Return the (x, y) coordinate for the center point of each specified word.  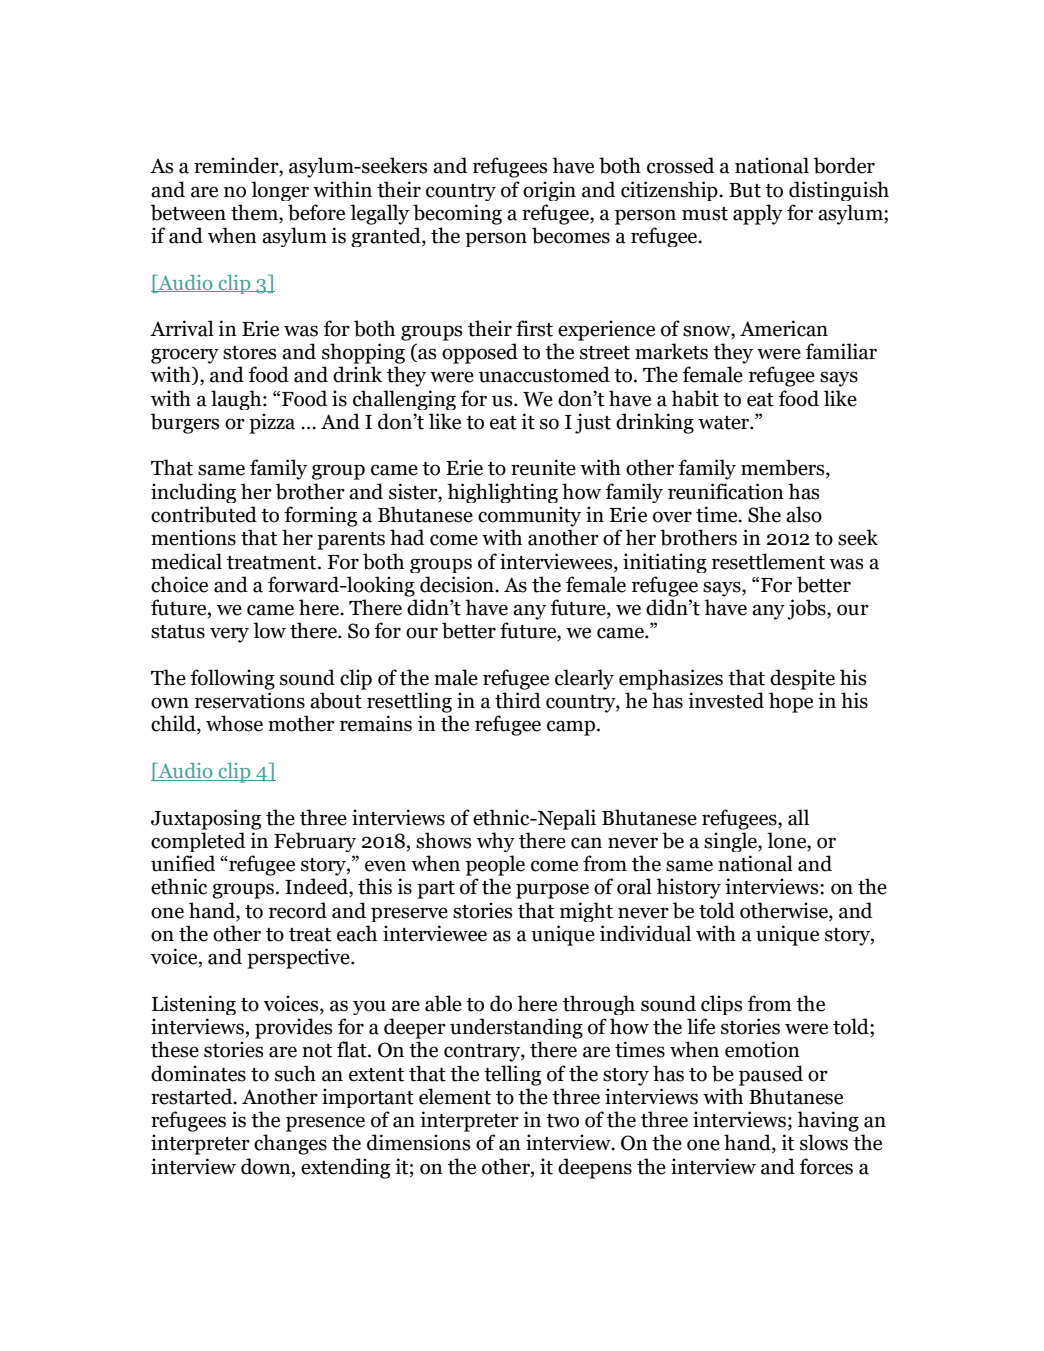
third (518, 700)
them (255, 213)
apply (758, 214)
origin (549, 191)
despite (802, 679)
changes (290, 1144)
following (232, 679)
